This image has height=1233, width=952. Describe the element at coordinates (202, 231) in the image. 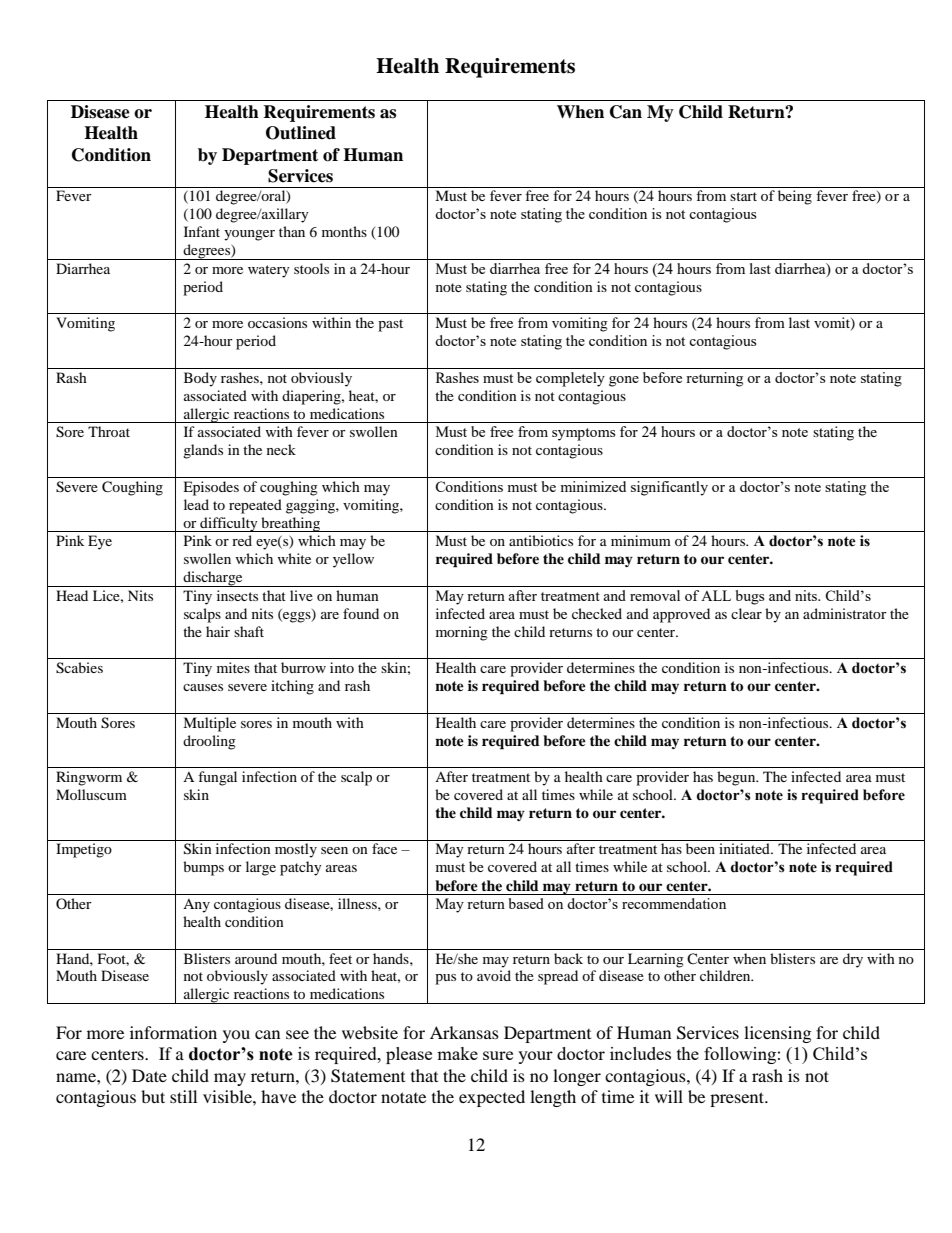

I see `Infant` at that location.
